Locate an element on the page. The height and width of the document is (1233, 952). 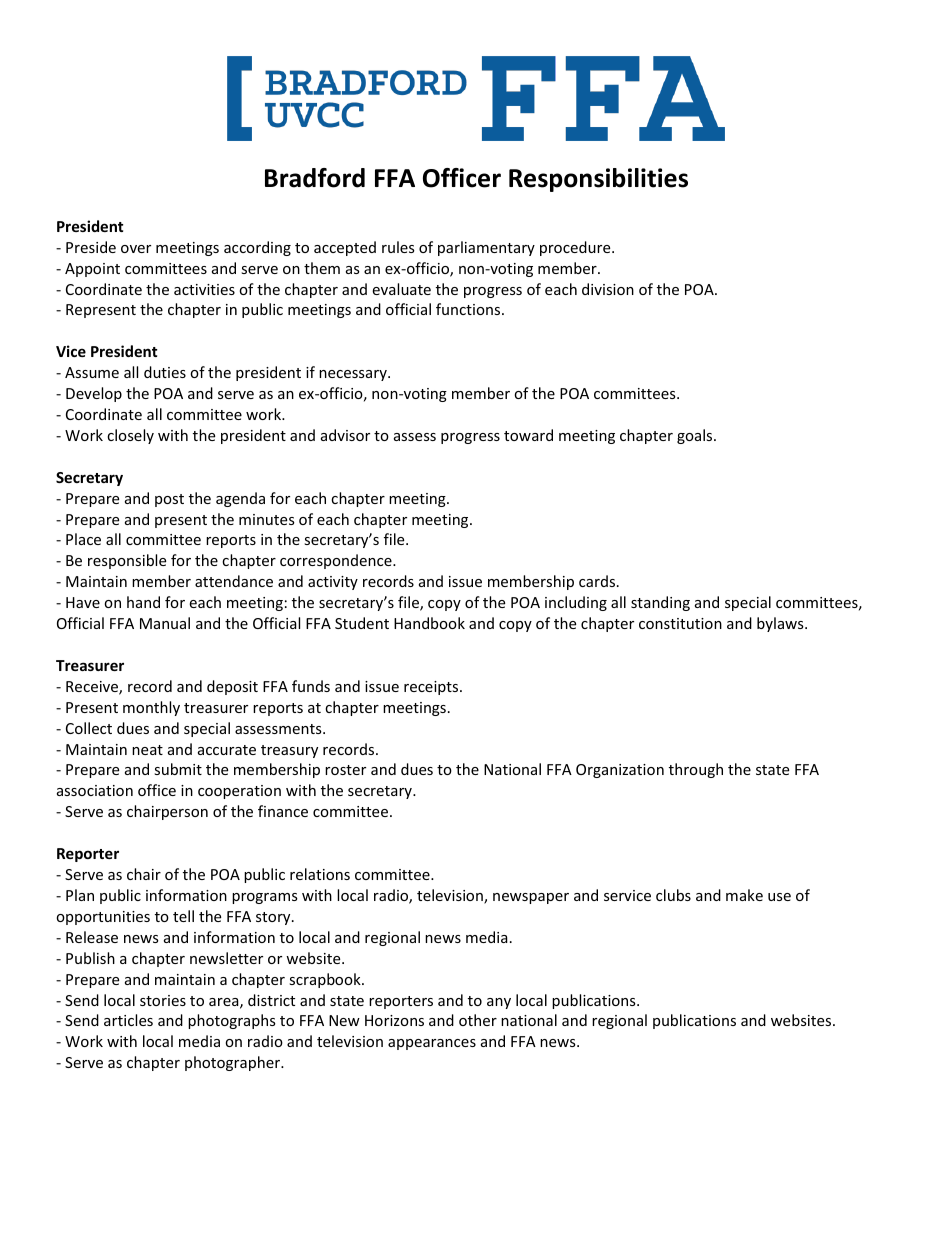
any is located at coordinates (499, 1003).
